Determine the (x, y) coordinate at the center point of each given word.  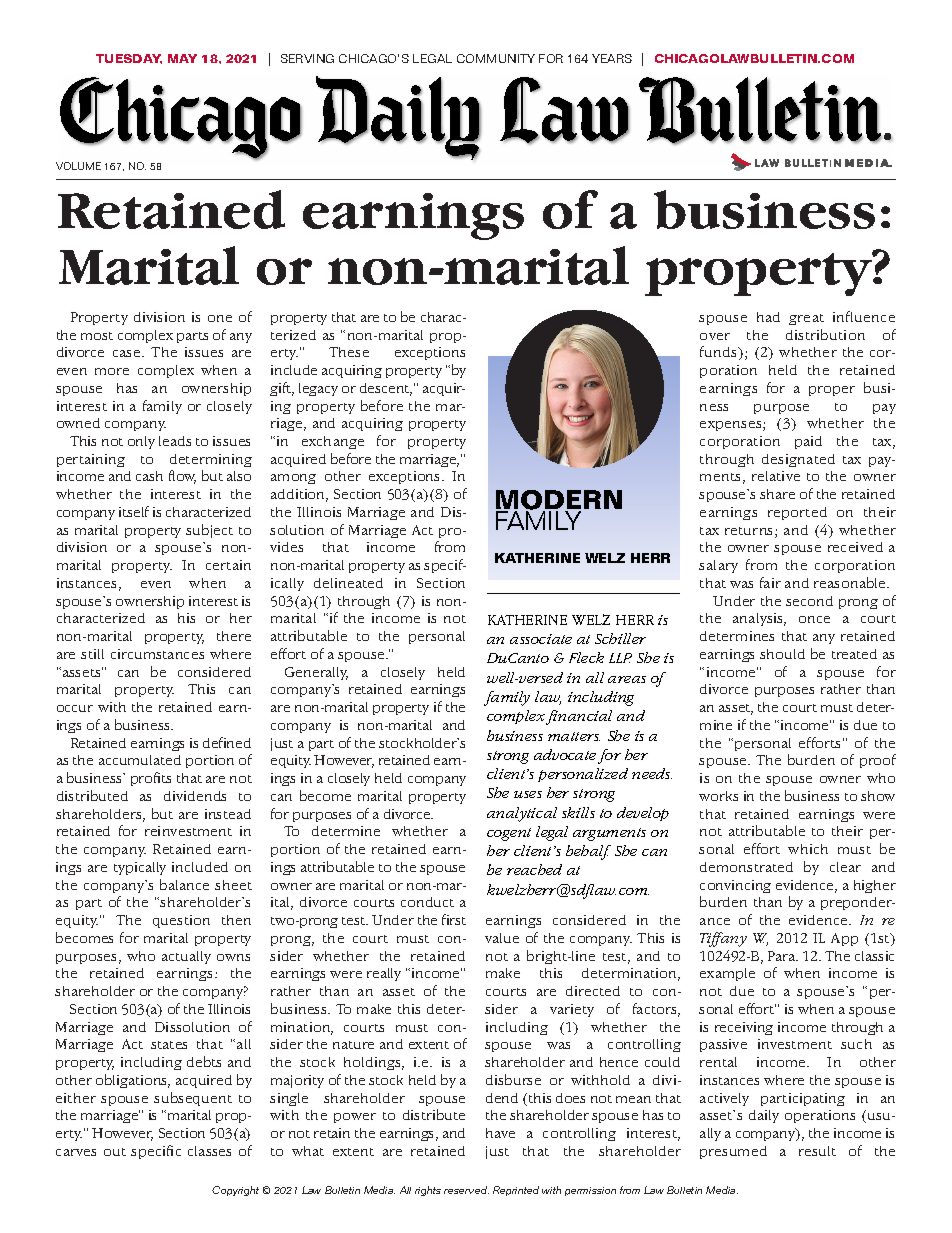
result (817, 1151)
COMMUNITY (496, 58)
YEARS (612, 58)
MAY (182, 58)
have (500, 1133)
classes (209, 1151)
